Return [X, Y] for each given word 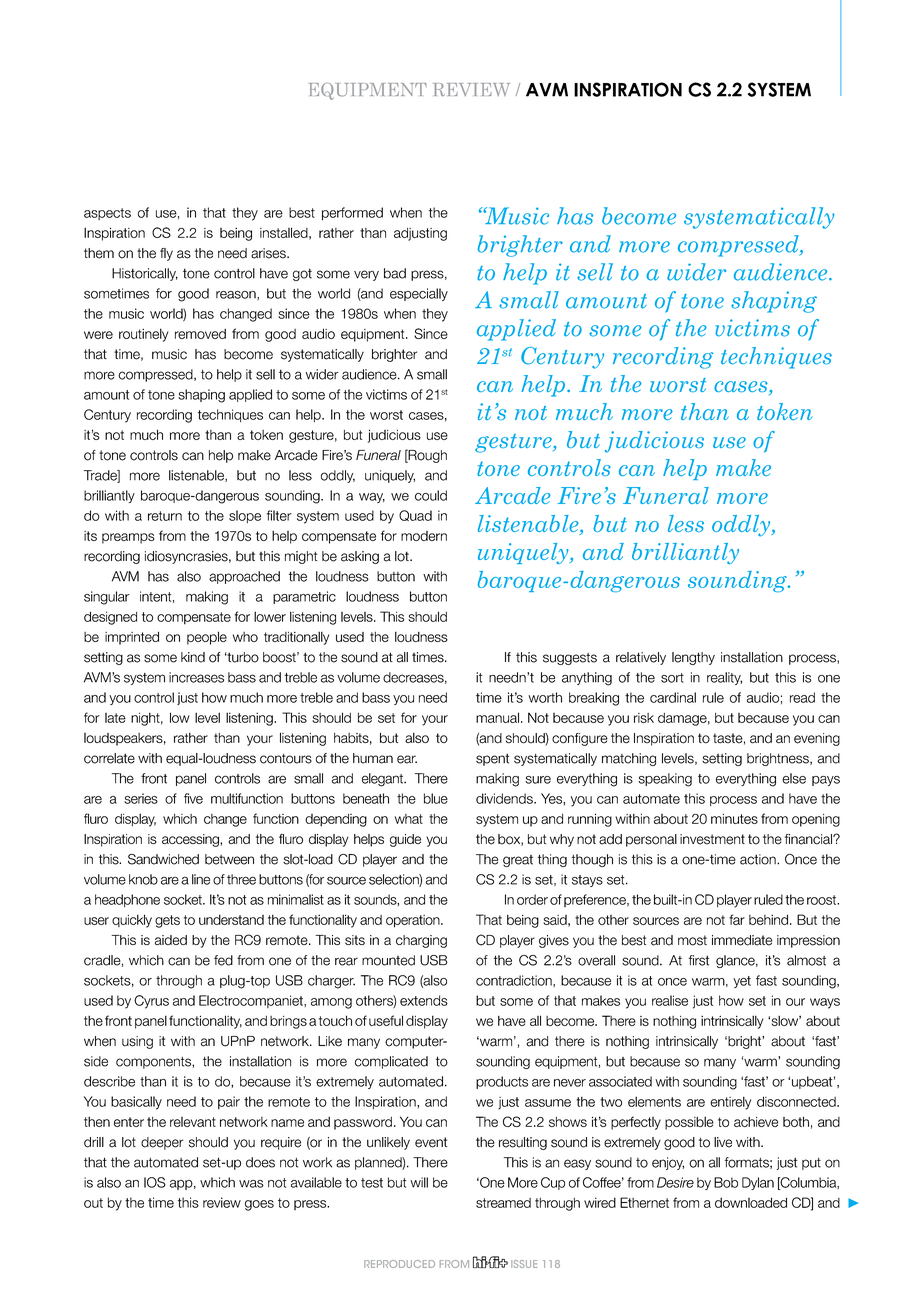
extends [424, 1000]
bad [395, 273]
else [794, 778]
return [165, 516]
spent [492, 759]
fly [166, 254]
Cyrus [151, 1002]
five [193, 798]
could [431, 495]
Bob [726, 1182]
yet [742, 982]
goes [259, 1205]
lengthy [693, 658]
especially [419, 294]
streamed [503, 1203]
